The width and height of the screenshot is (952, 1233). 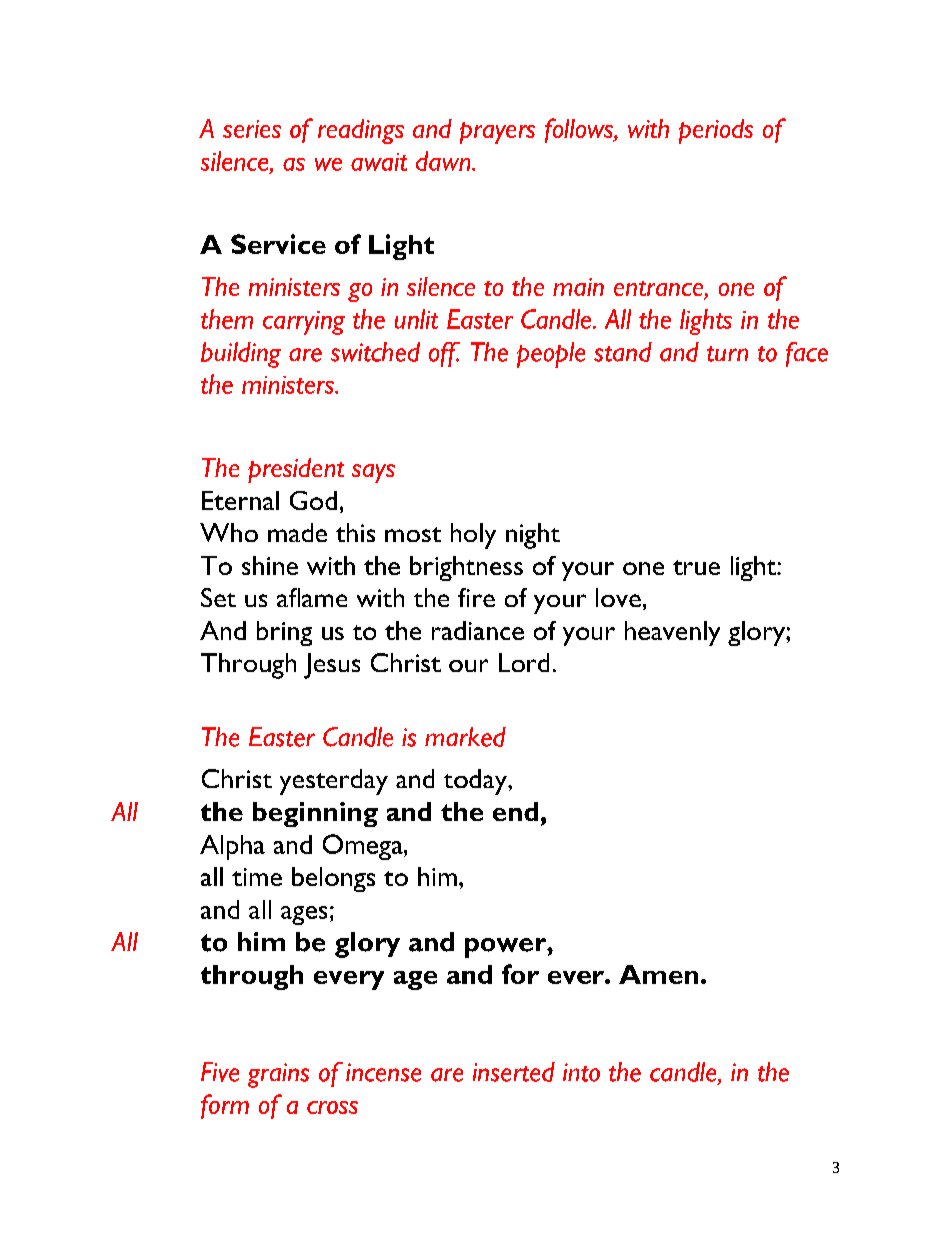 What do you see at coordinates (672, 633) in the screenshot?
I see `heavenly` at bounding box center [672, 633].
